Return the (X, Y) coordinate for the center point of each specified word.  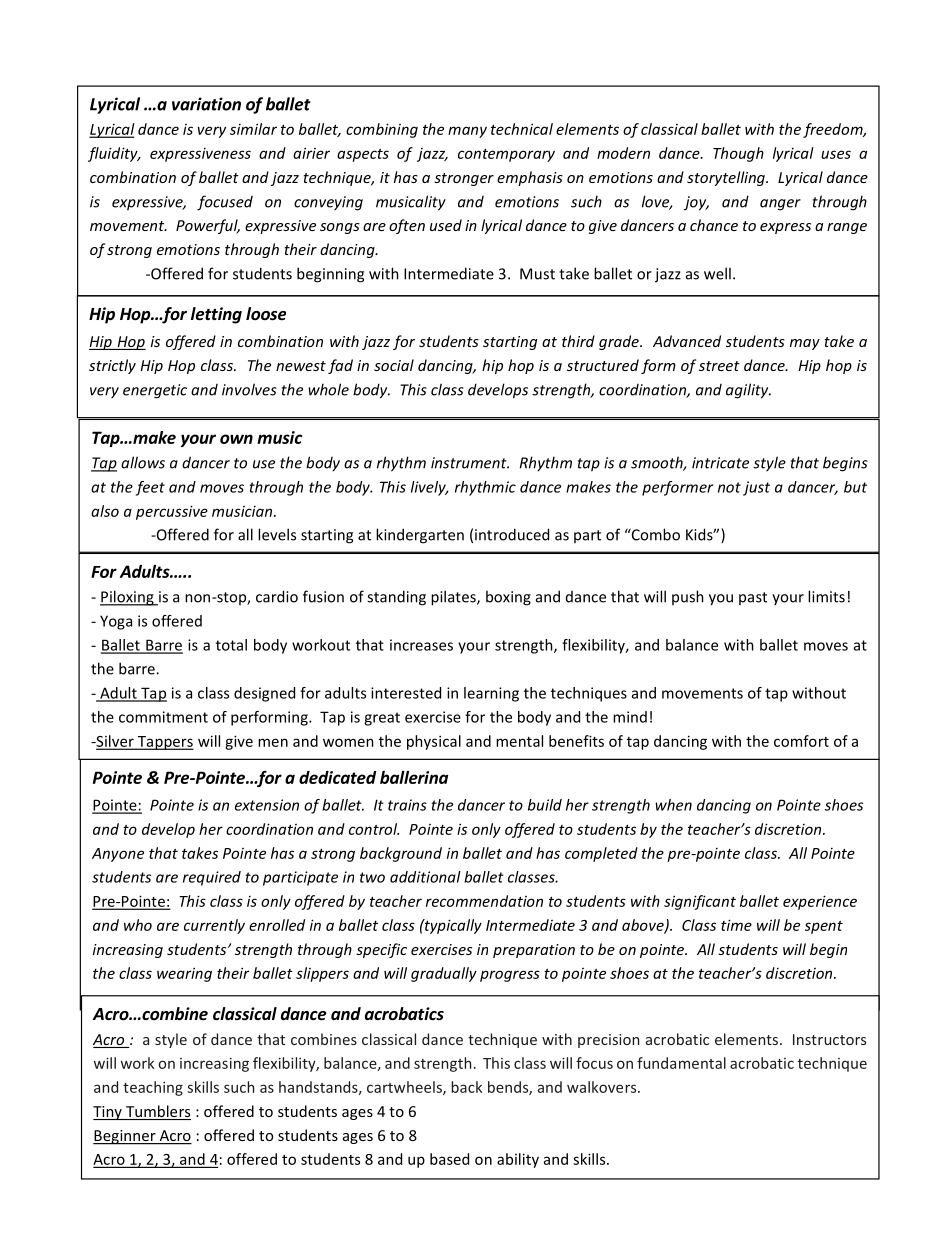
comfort (801, 741)
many (467, 132)
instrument (470, 463)
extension (267, 805)
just (756, 488)
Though (738, 154)
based (449, 1159)
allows (143, 462)
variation (206, 104)
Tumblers (157, 1112)
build (545, 805)
